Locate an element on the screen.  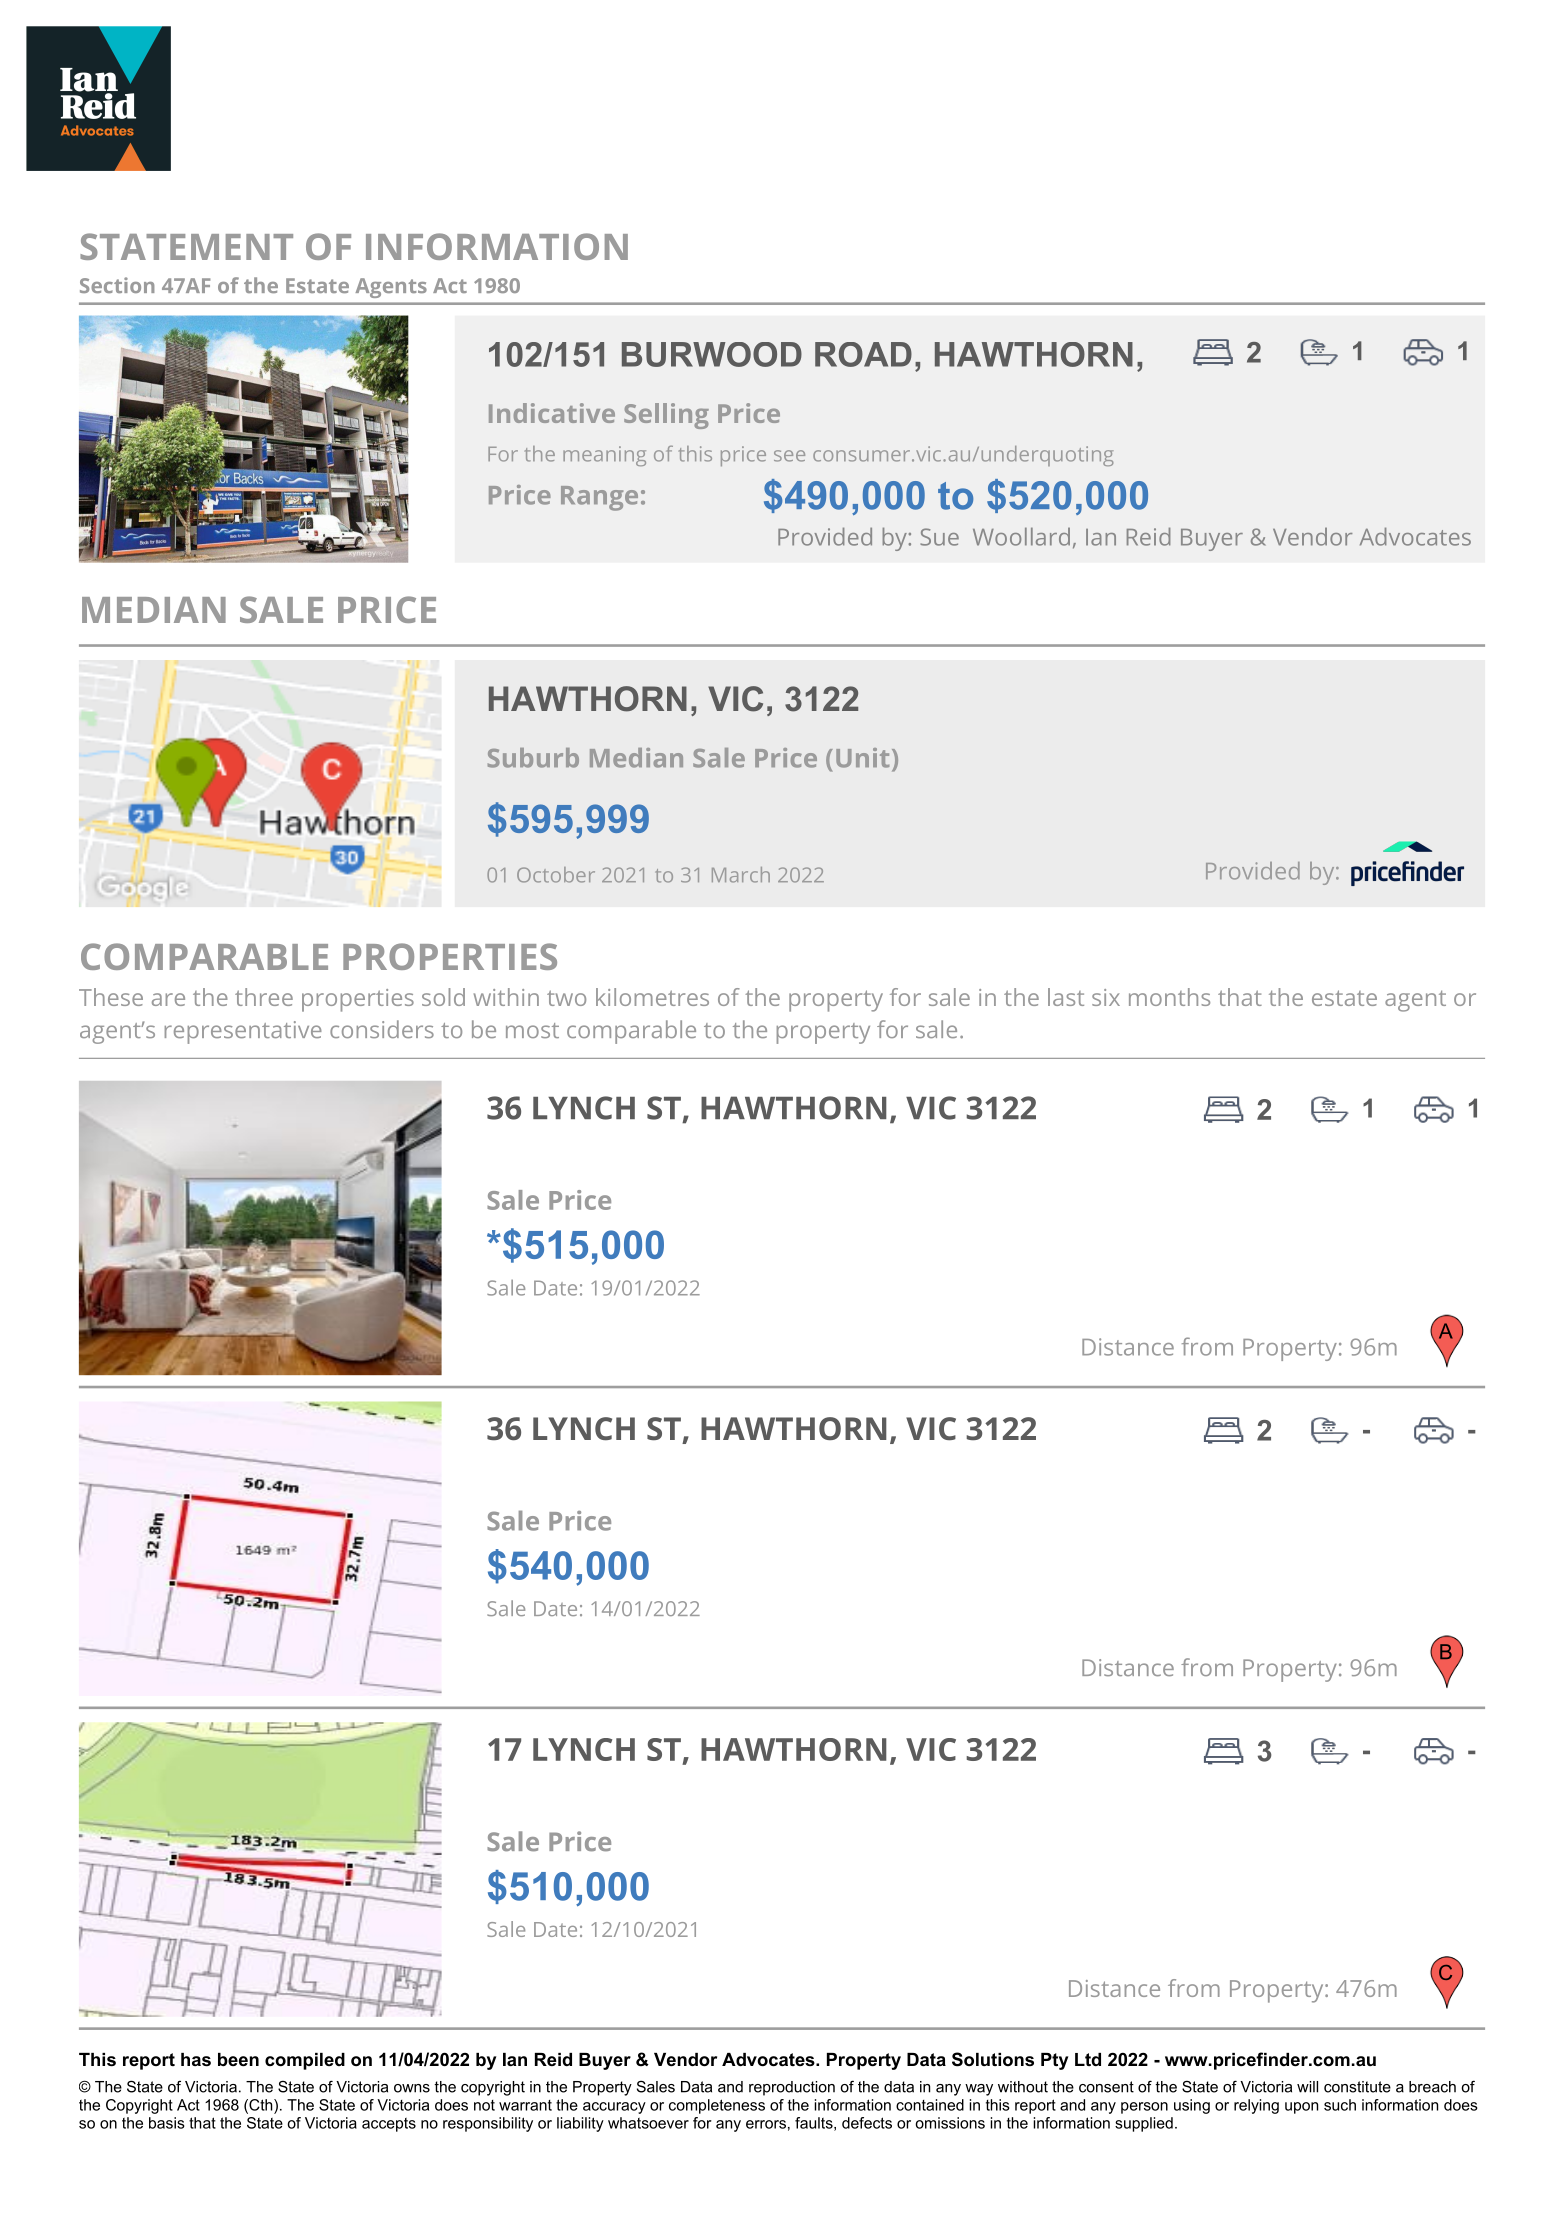
months is located at coordinates (1169, 997).
